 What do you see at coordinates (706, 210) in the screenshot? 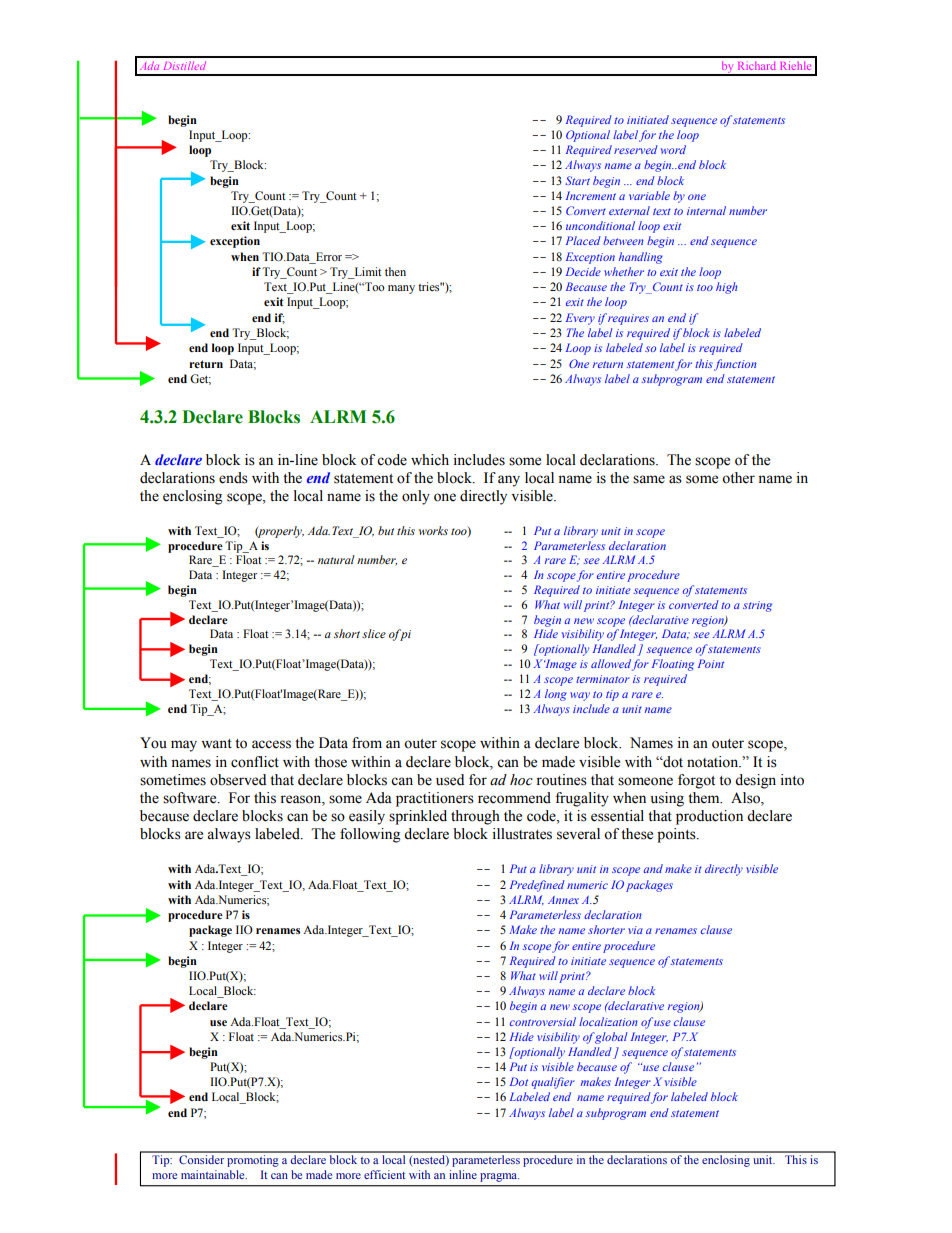
I see `internal` at bounding box center [706, 210].
